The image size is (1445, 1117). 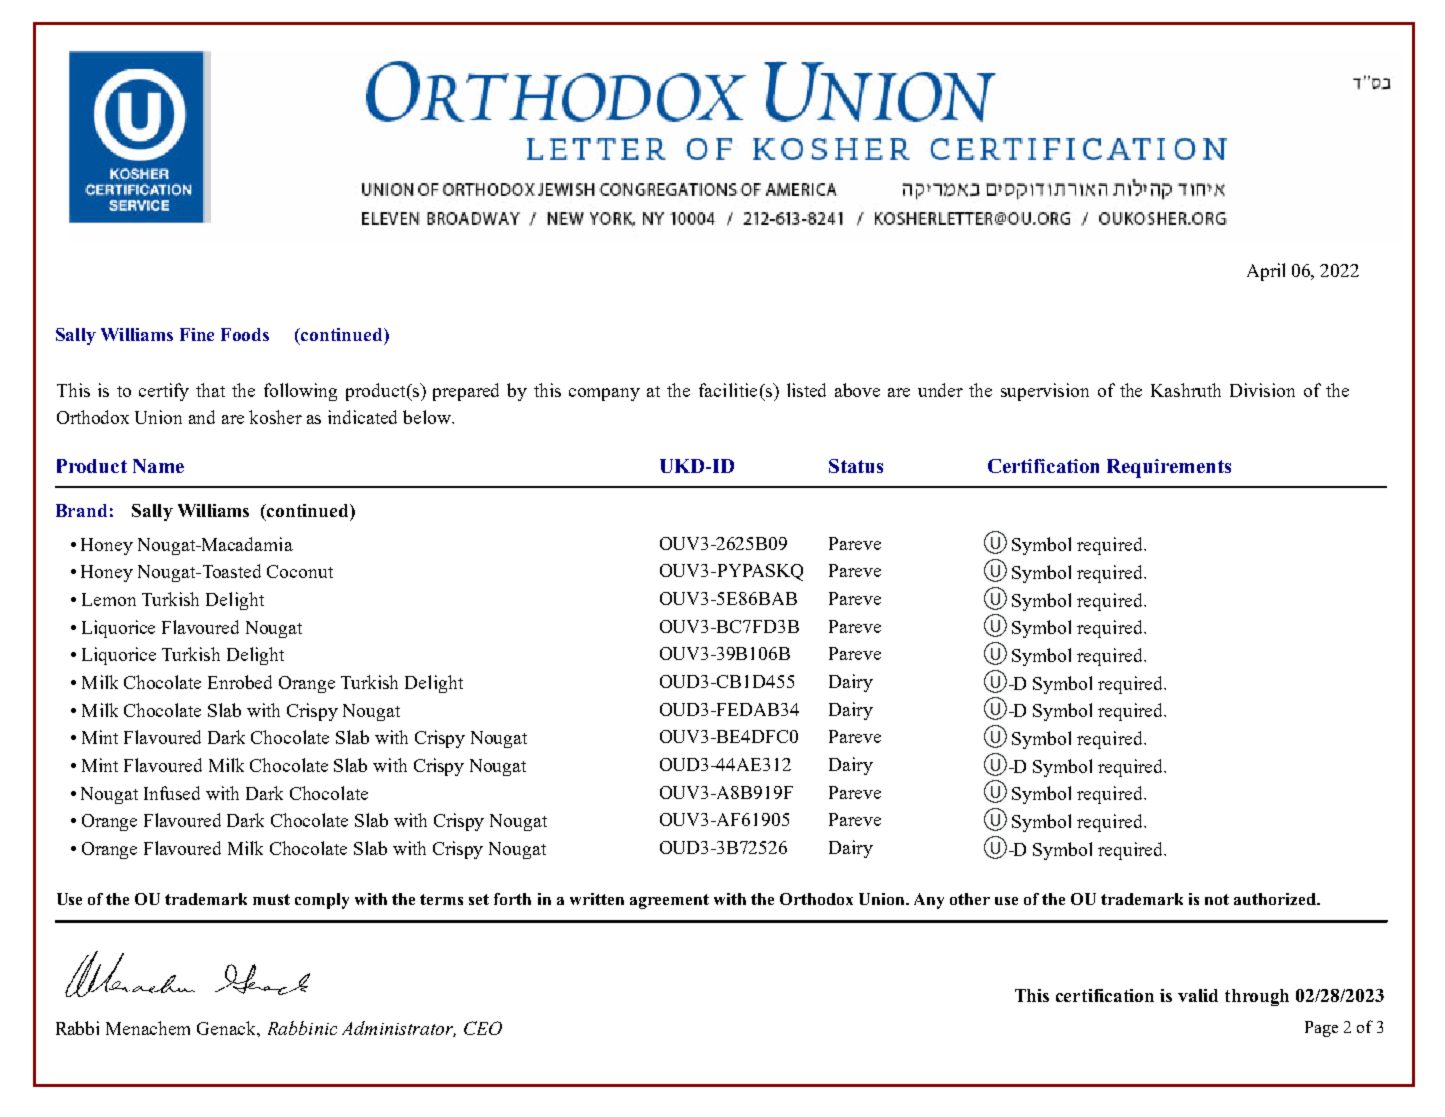 I want to click on listed, so click(x=806, y=390).
